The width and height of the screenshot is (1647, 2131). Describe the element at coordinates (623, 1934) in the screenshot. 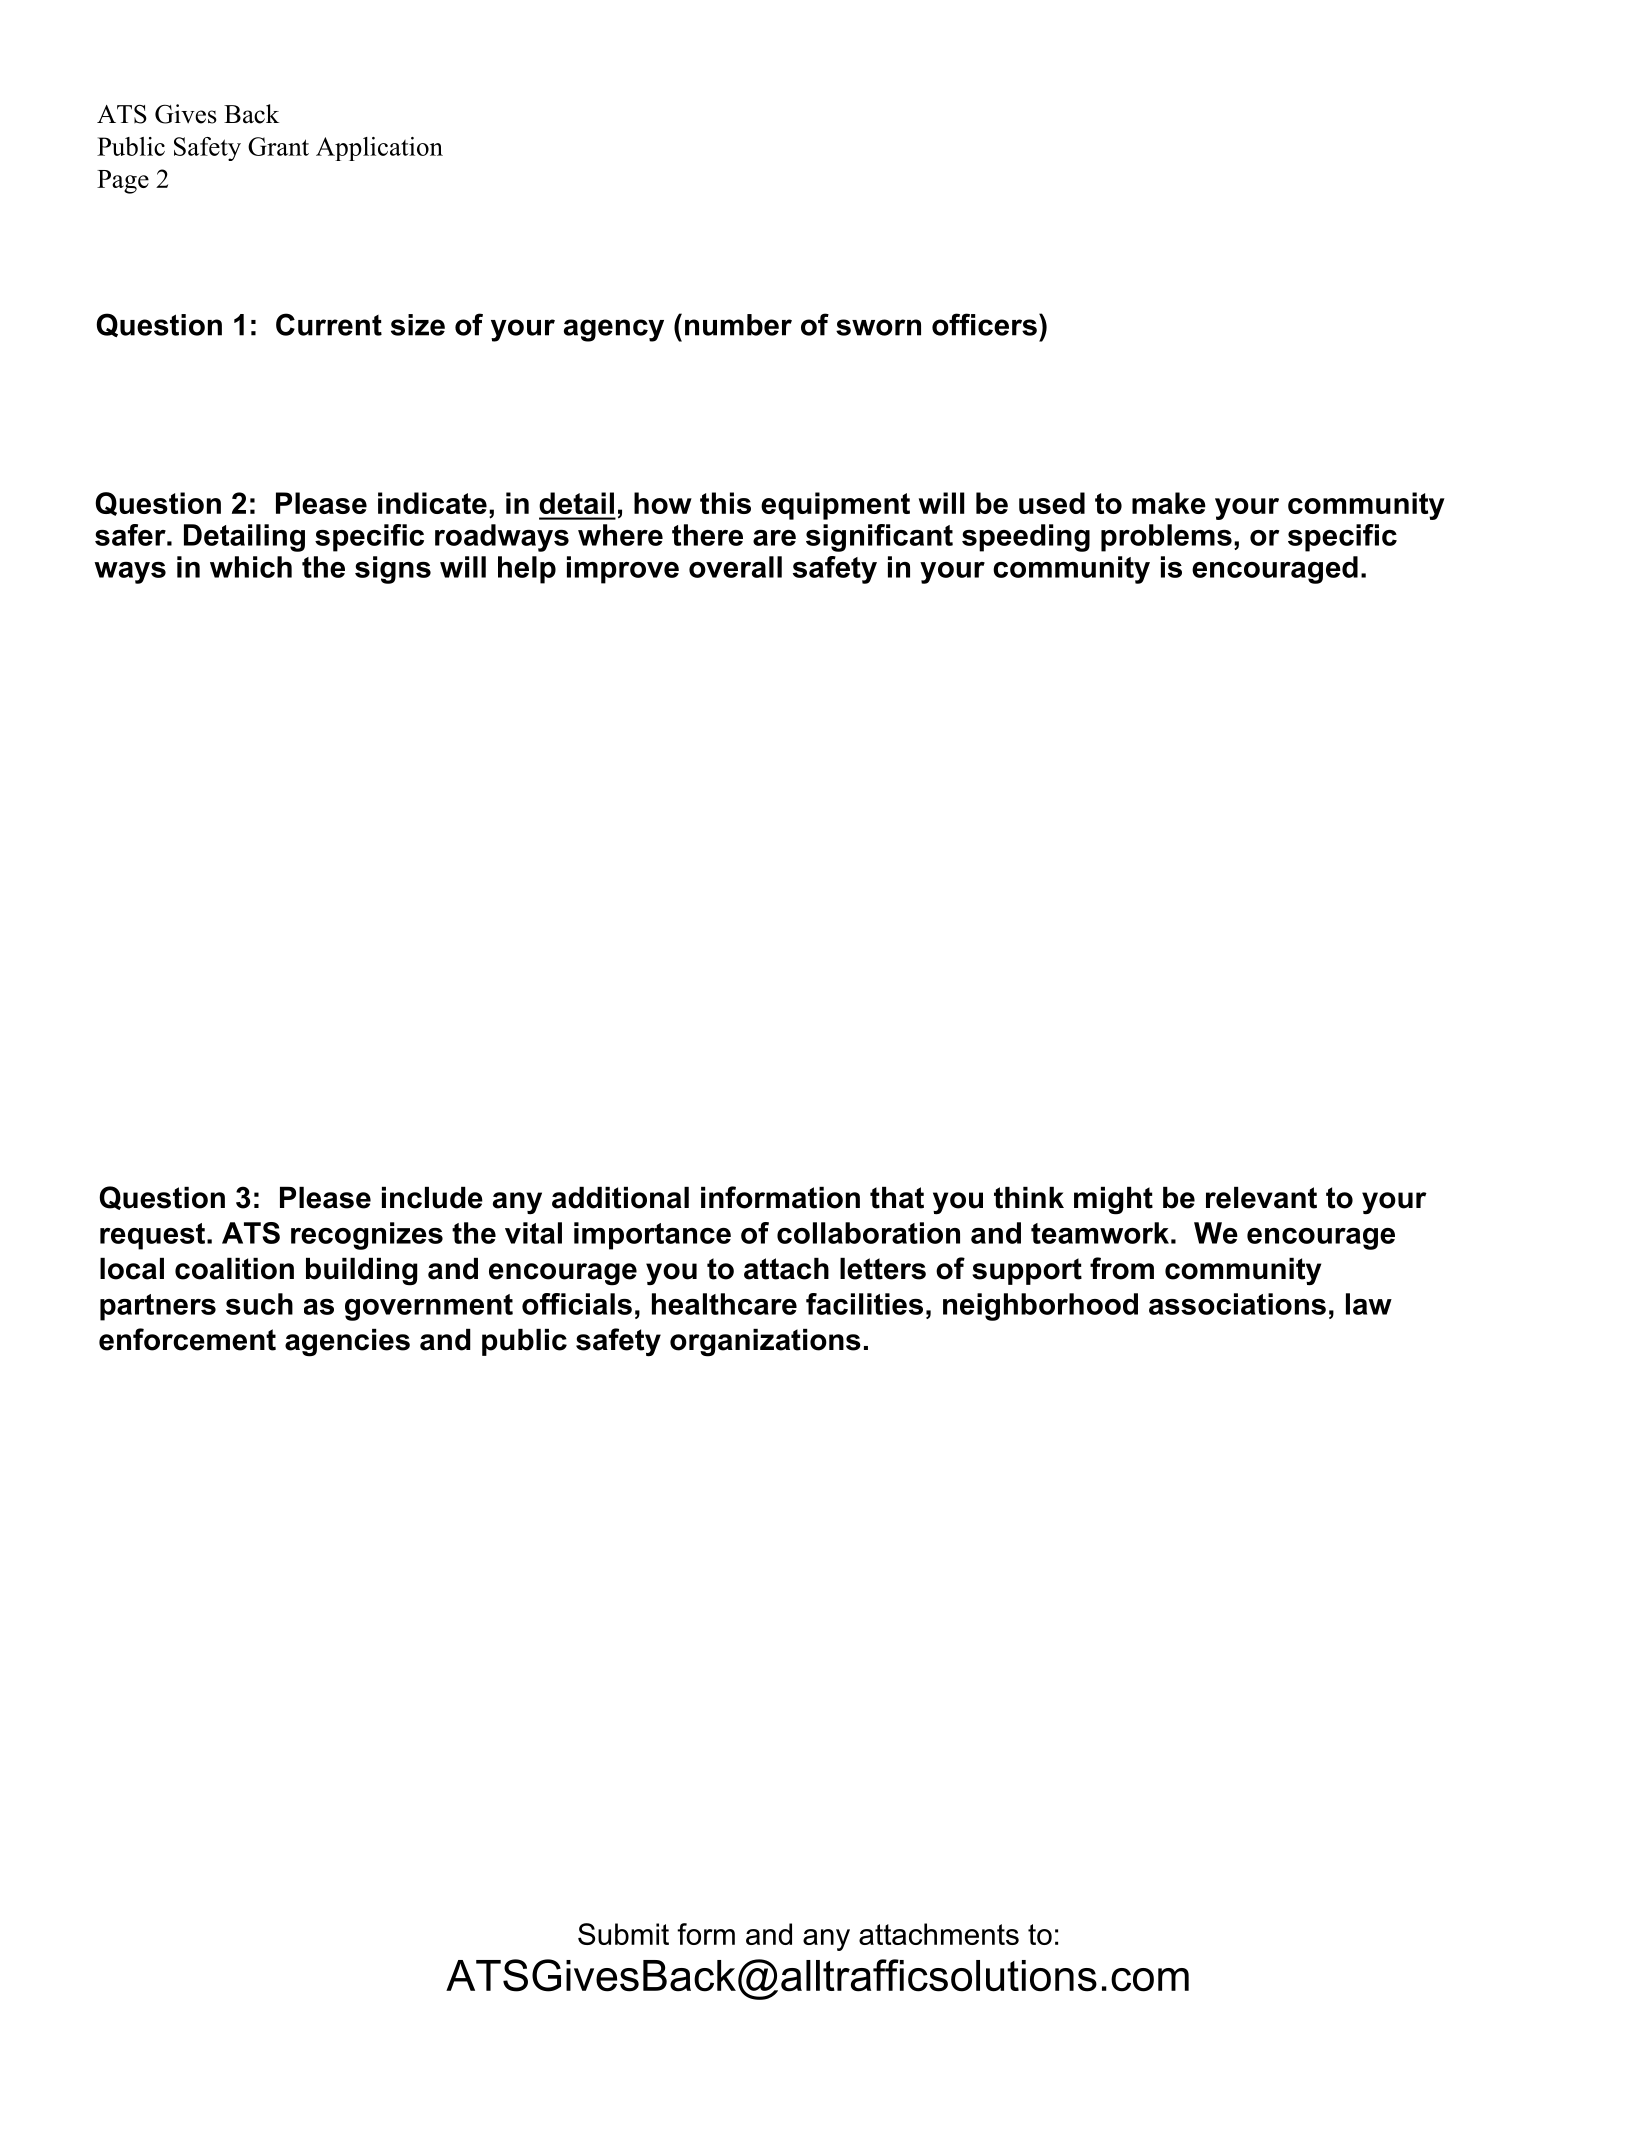

I see `Submit` at that location.
